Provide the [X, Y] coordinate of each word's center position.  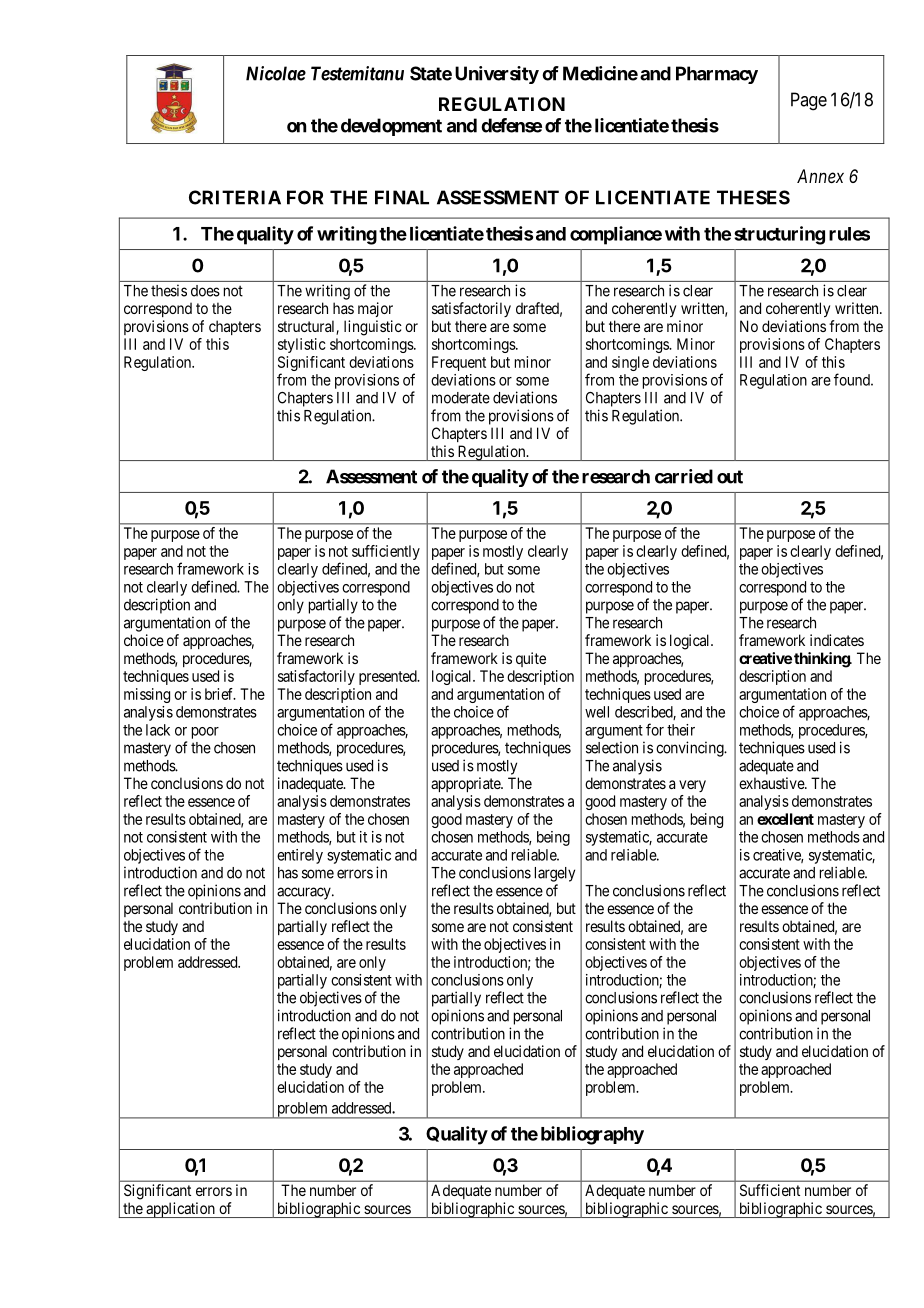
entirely [300, 856]
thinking [822, 660]
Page [809, 101]
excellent [785, 819]
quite [531, 659]
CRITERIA [235, 197]
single [630, 363]
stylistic [302, 345]
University [497, 75]
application [180, 1210]
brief [220, 694]
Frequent [459, 363]
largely [555, 874]
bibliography [592, 1135]
